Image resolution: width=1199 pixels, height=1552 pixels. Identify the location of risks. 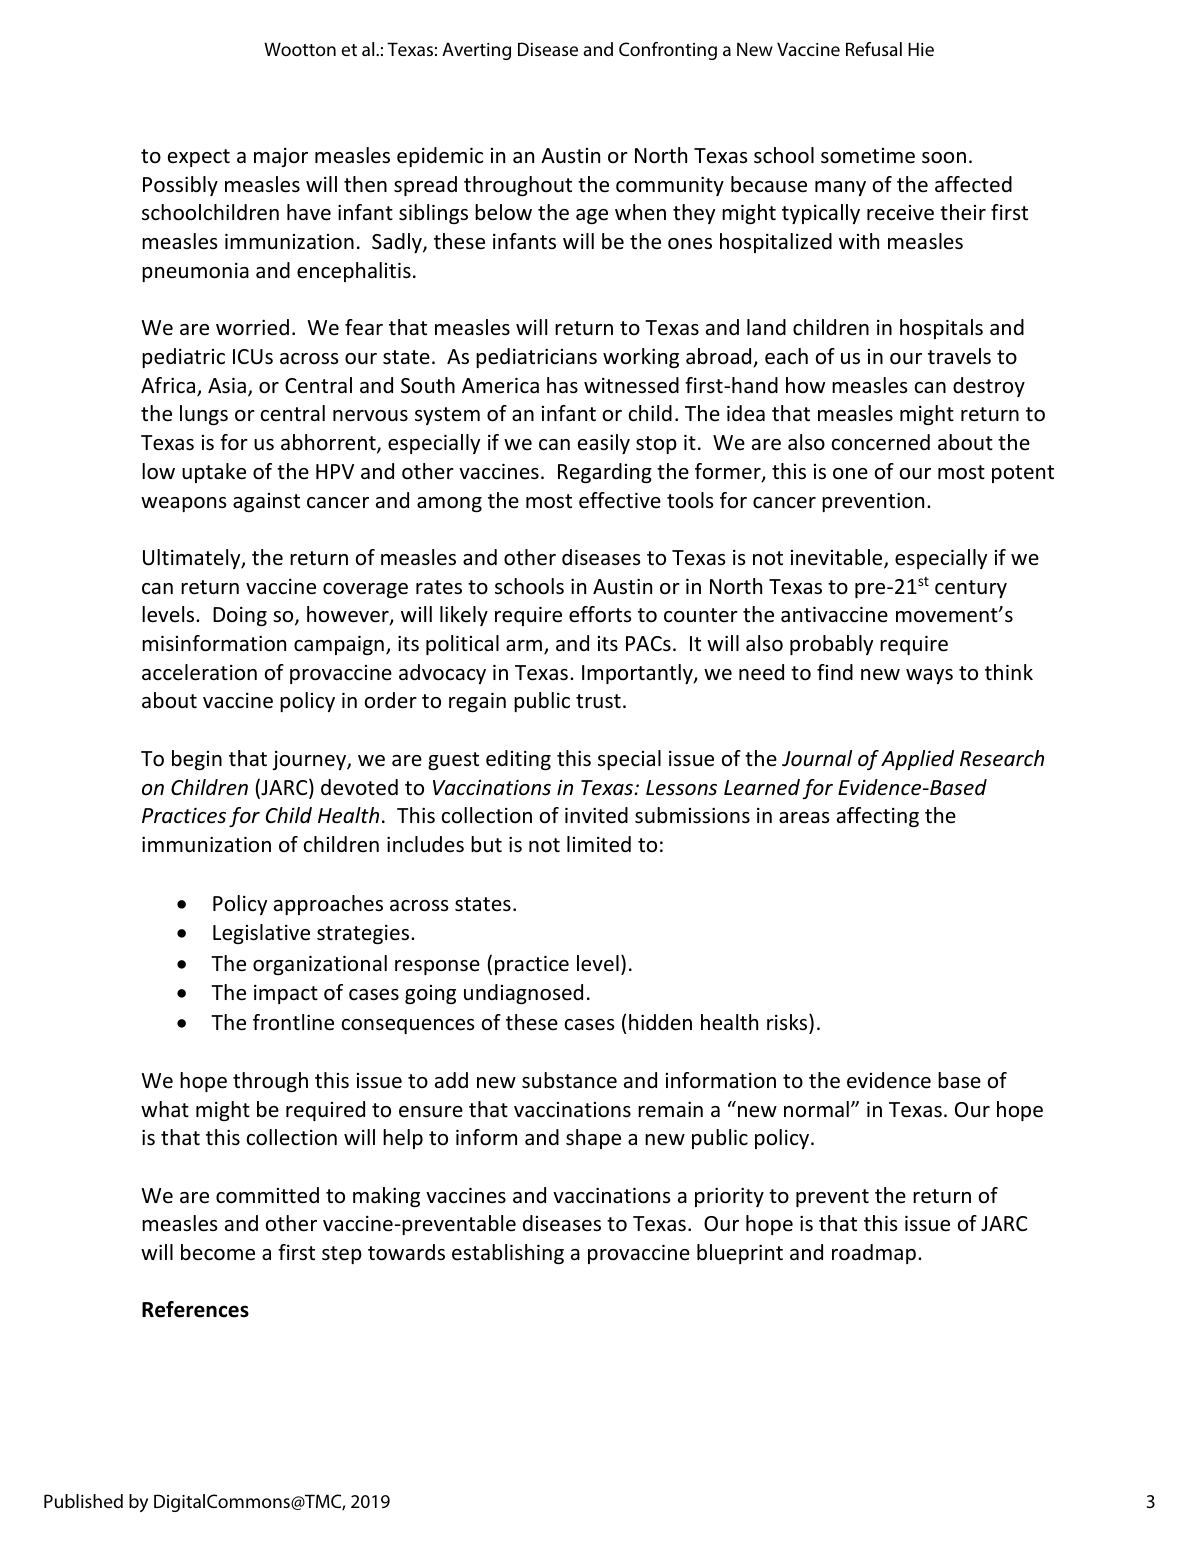
(788, 1022).
